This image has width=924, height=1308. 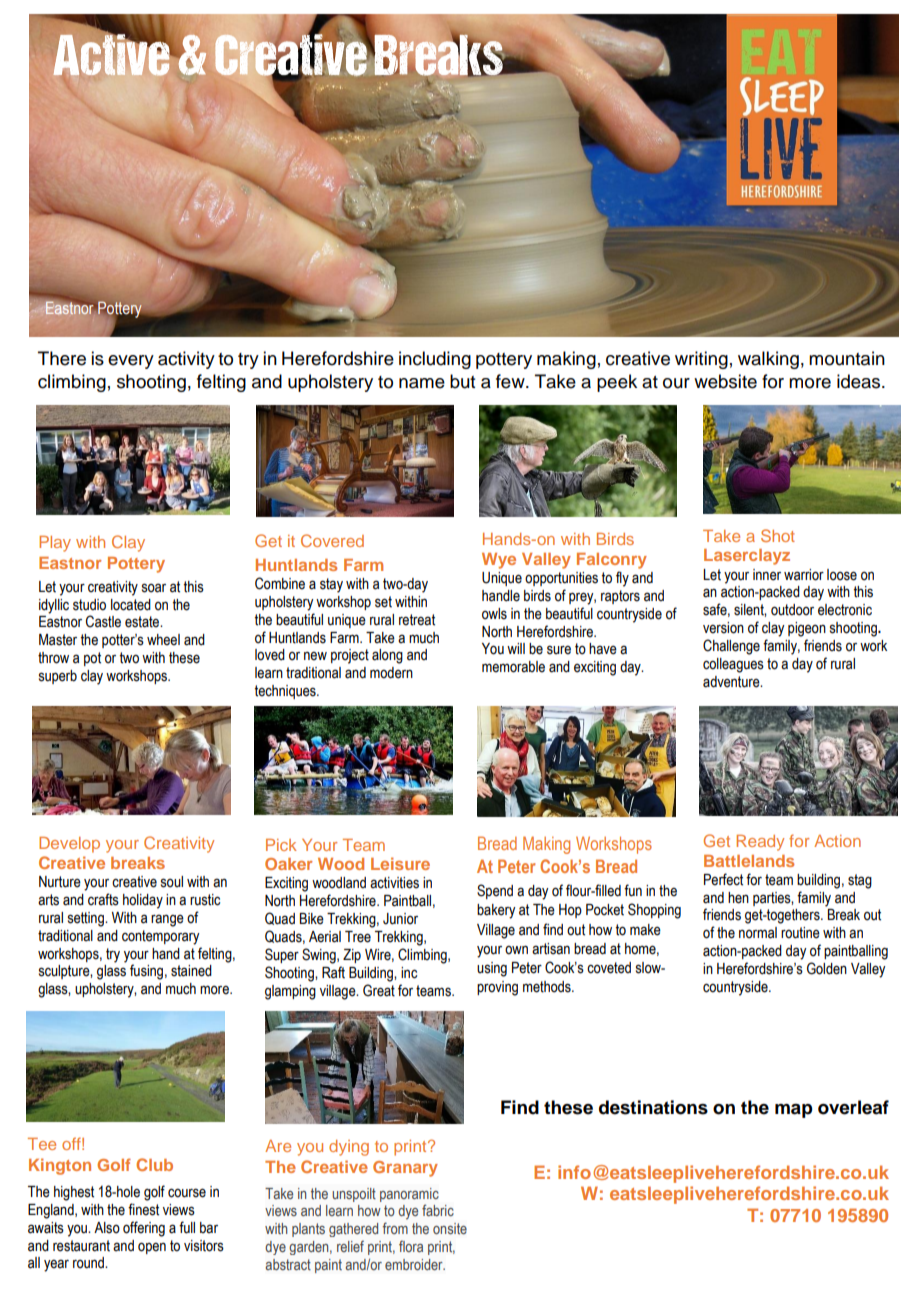 What do you see at coordinates (725, 381) in the image?
I see `website` at bounding box center [725, 381].
